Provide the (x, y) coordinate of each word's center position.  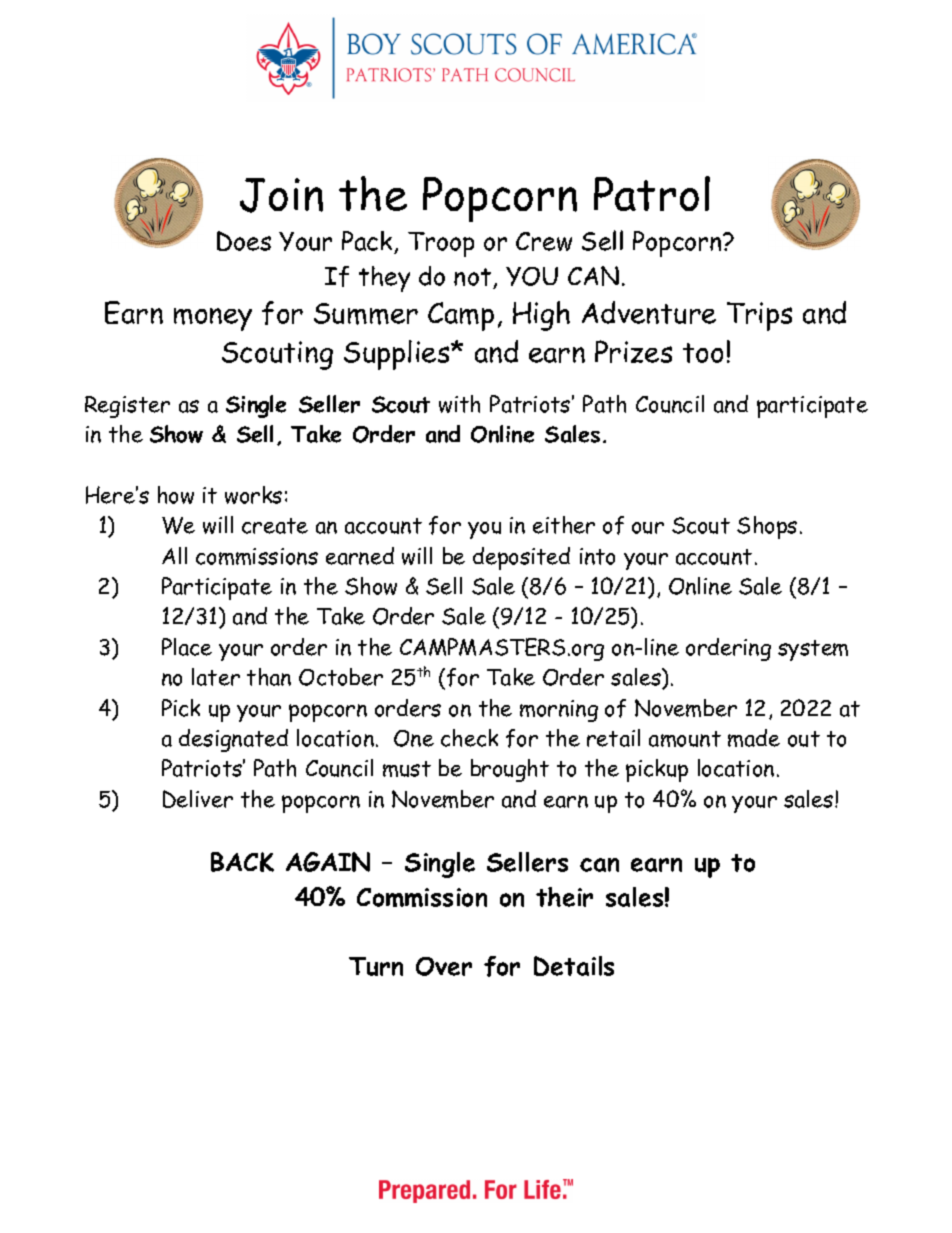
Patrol (652, 193)
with (459, 404)
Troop (441, 244)
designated (233, 740)
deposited (521, 558)
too (703, 353)
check (469, 738)
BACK (242, 862)
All (174, 555)
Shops (767, 527)
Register (127, 407)
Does (244, 241)
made (754, 738)
